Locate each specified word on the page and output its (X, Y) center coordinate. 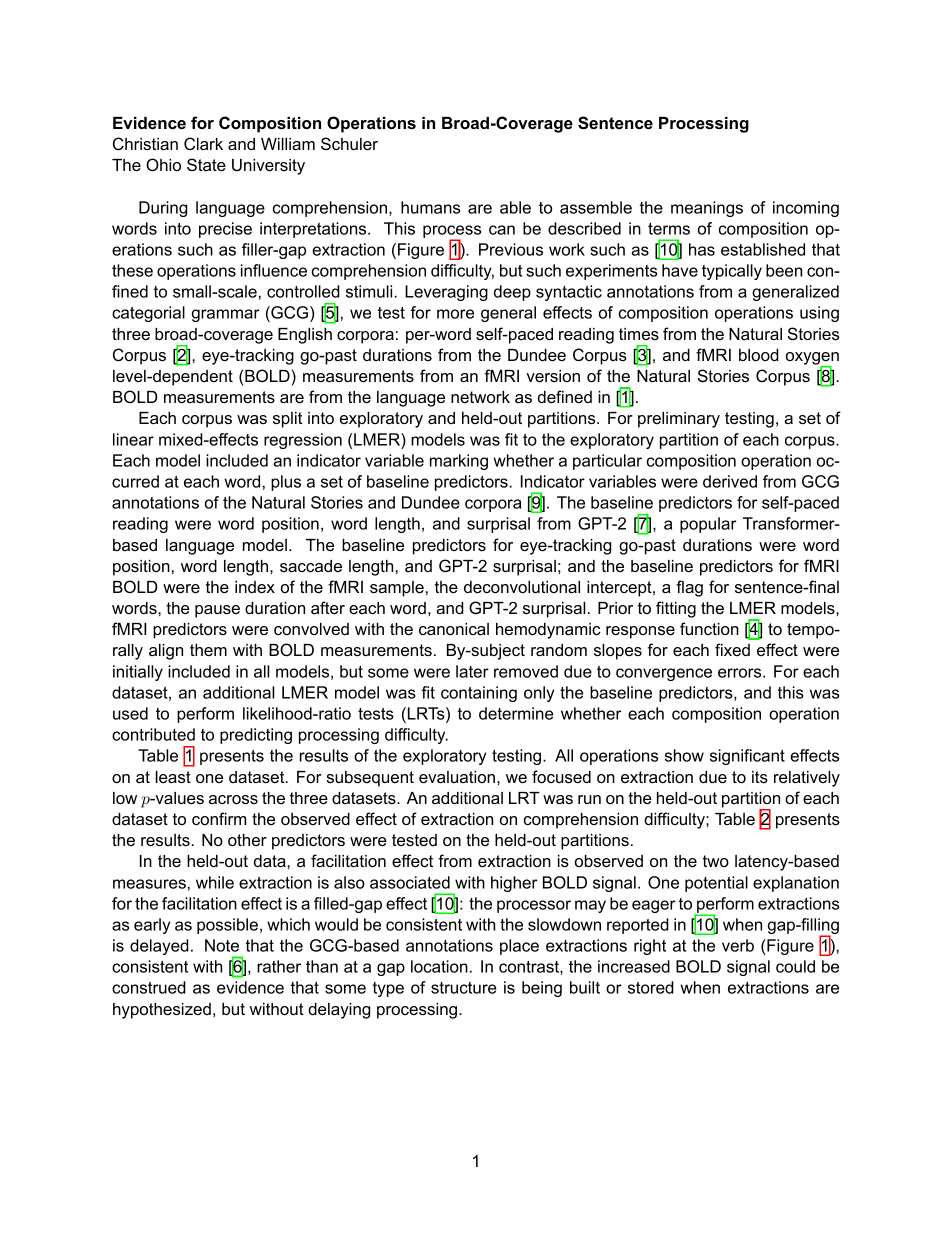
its (760, 777)
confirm (219, 818)
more (455, 314)
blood (759, 355)
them (208, 650)
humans (430, 207)
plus (286, 483)
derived (730, 481)
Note (222, 945)
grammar (225, 315)
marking (459, 462)
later (472, 671)
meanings (707, 209)
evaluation (457, 777)
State (206, 164)
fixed (732, 649)
